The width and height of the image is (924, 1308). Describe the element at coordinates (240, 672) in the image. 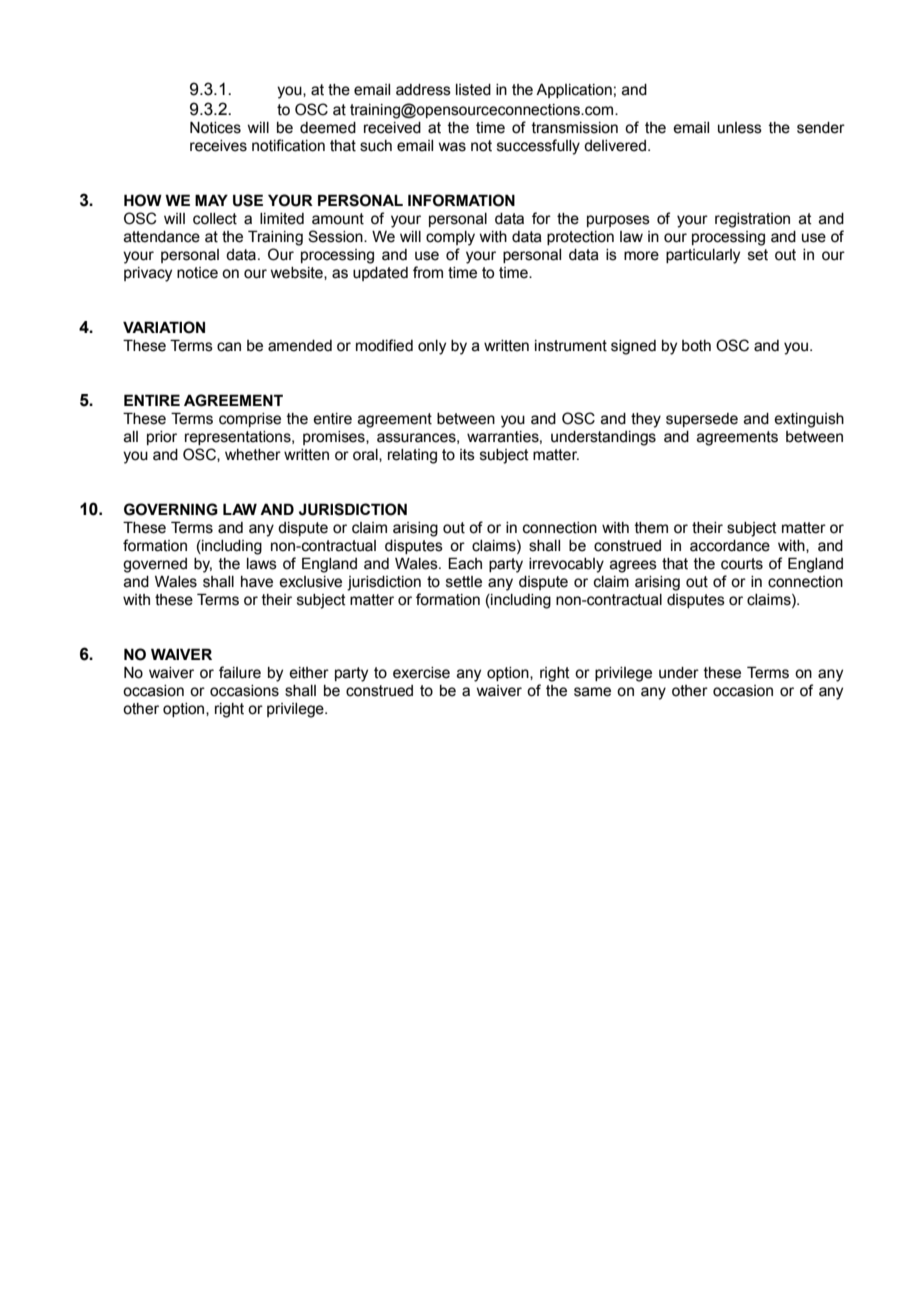

I see `failure` at that location.
